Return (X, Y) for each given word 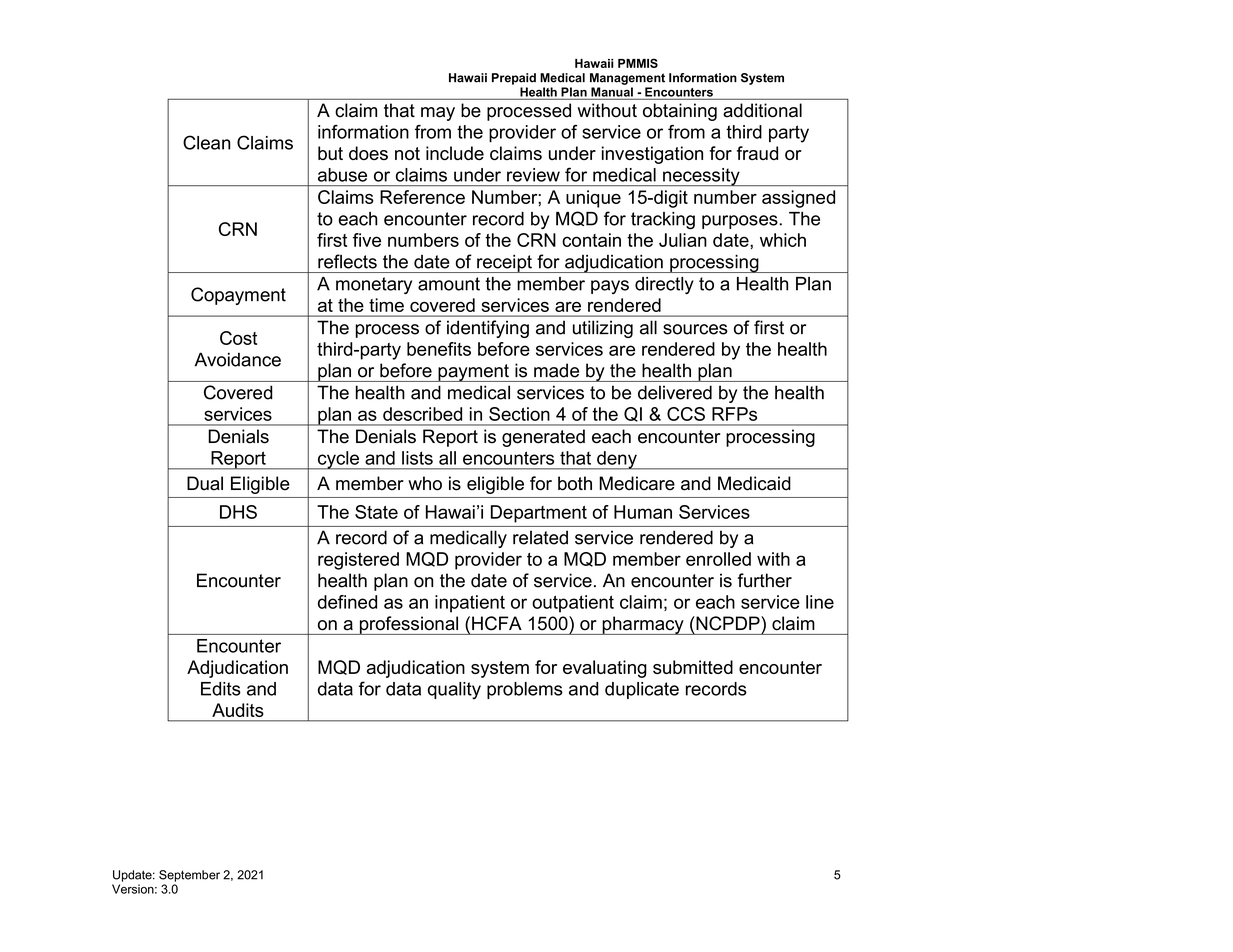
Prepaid (514, 79)
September (189, 876)
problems (525, 690)
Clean (206, 142)
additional (762, 110)
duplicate (642, 690)
